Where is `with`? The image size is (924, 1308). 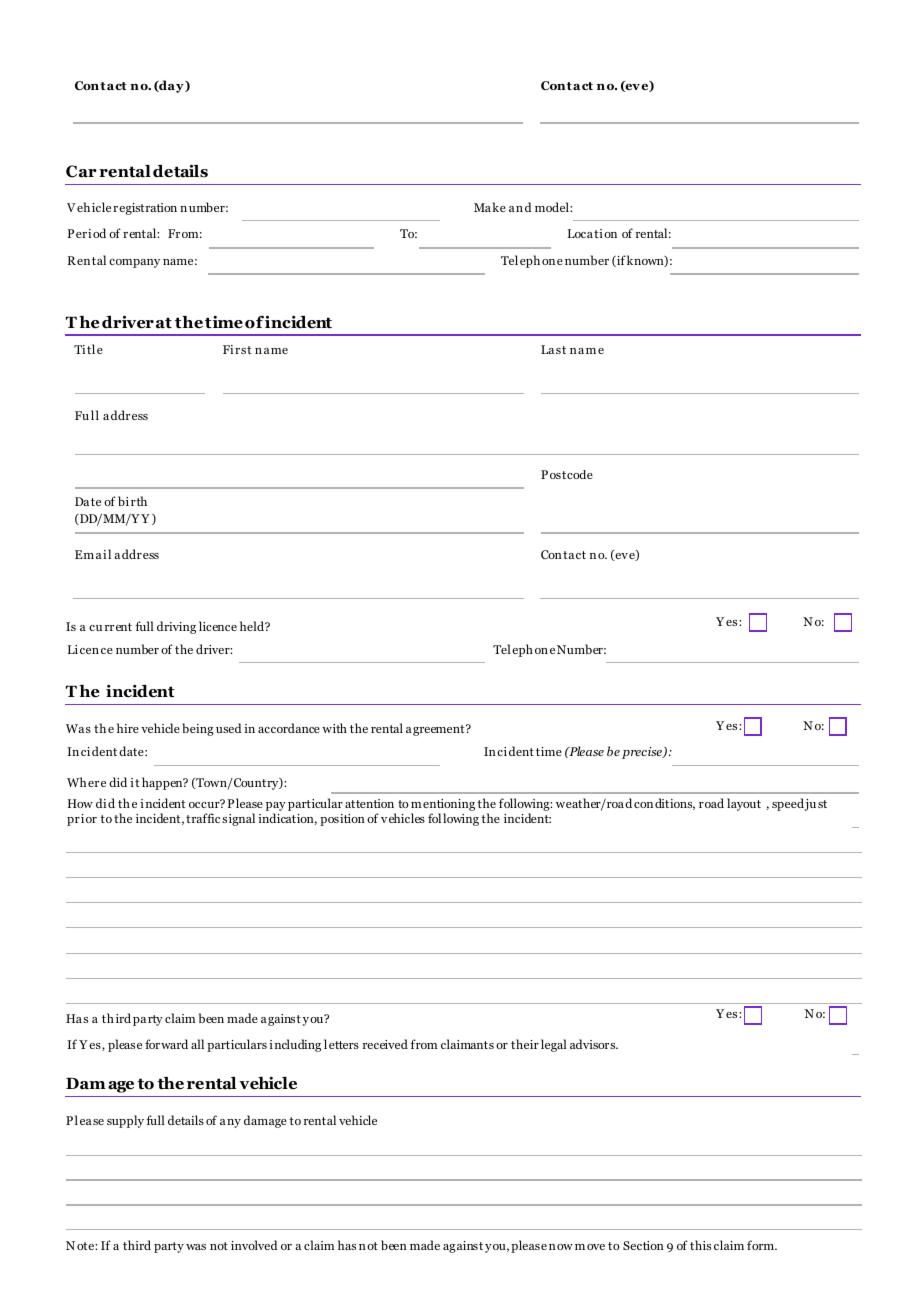
with is located at coordinates (334, 728).
